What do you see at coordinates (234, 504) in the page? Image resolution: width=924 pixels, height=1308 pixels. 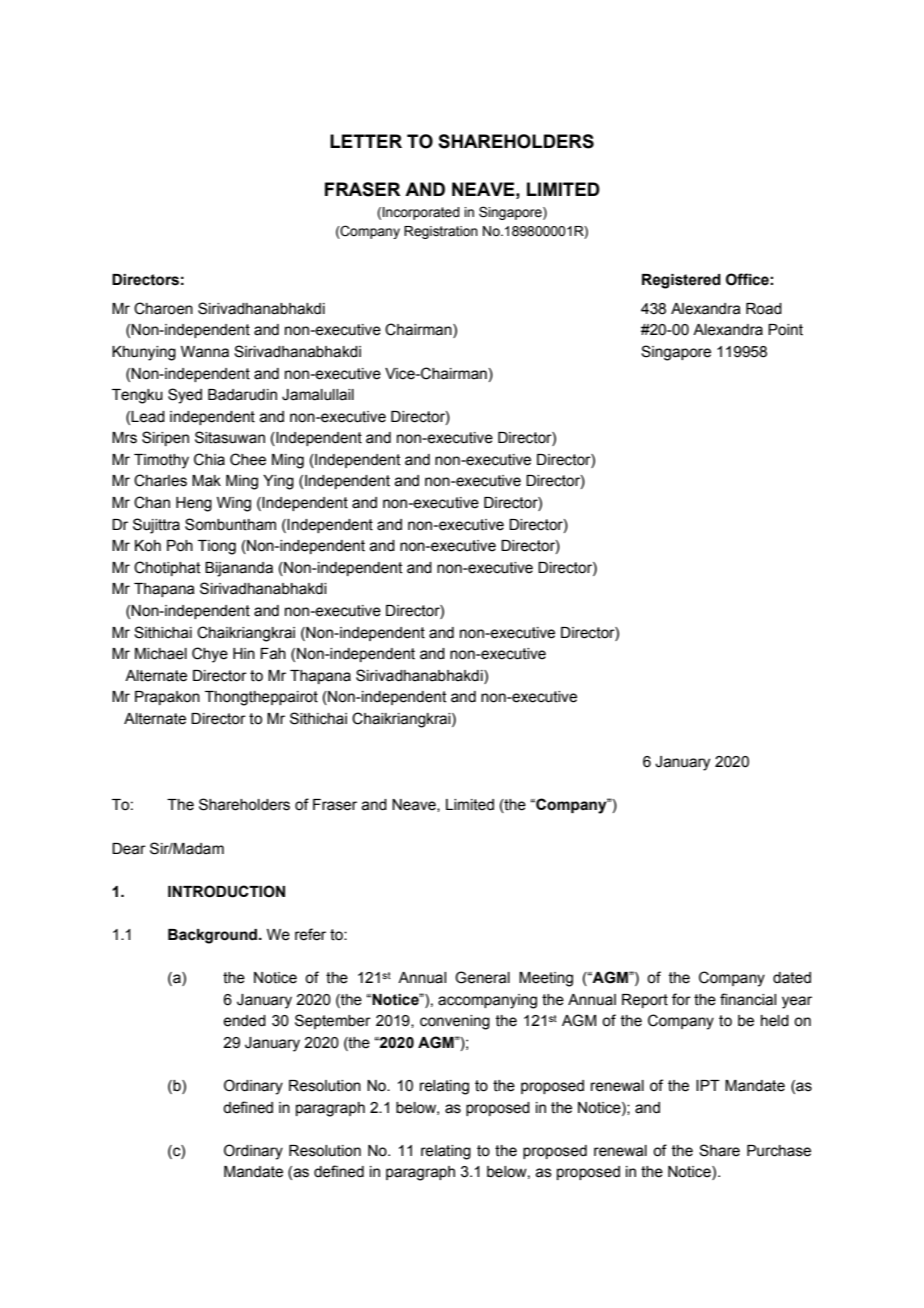 I see `Wing` at bounding box center [234, 504].
